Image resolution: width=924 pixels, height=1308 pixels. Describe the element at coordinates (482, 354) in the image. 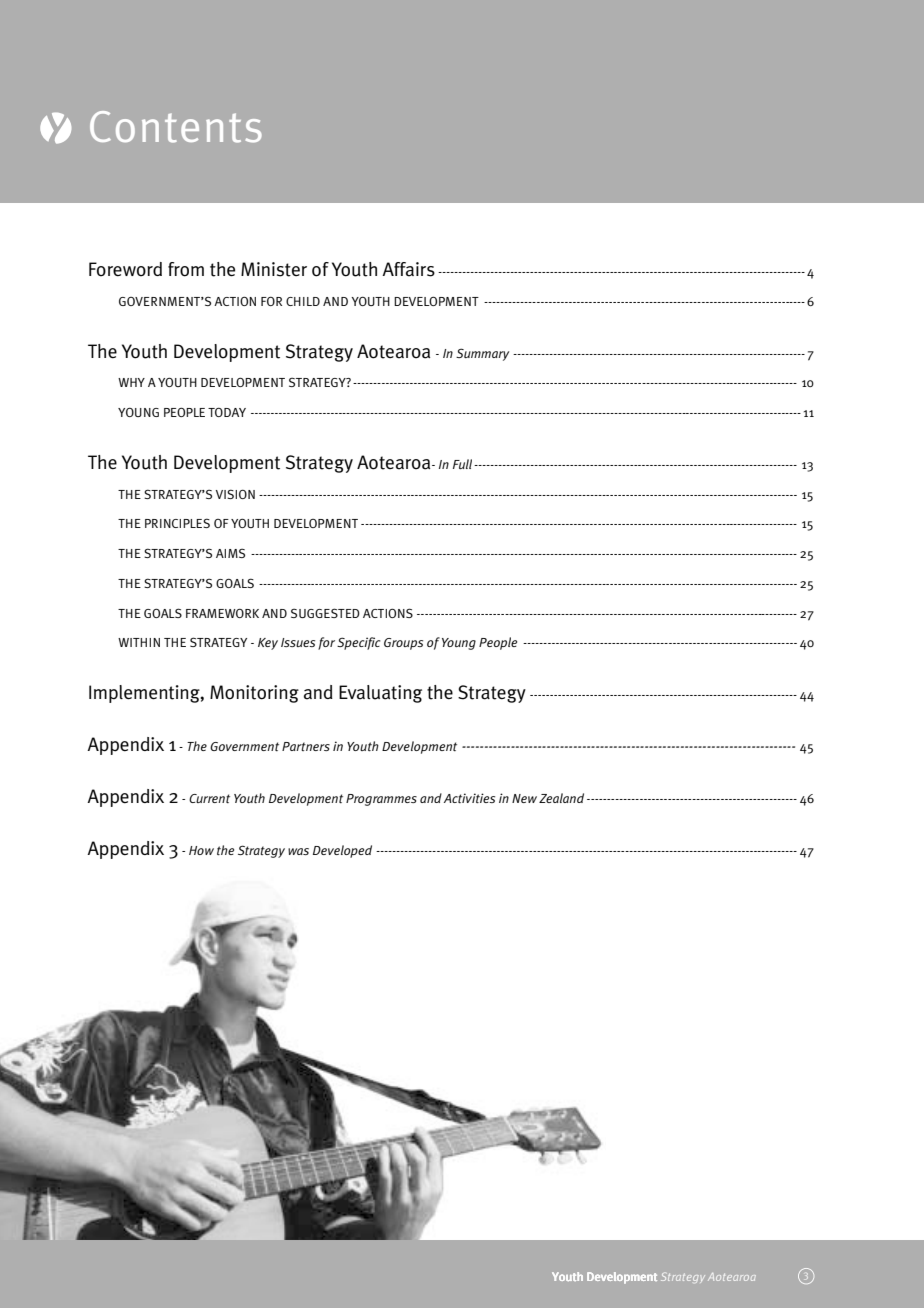

I see `Summary` at that location.
